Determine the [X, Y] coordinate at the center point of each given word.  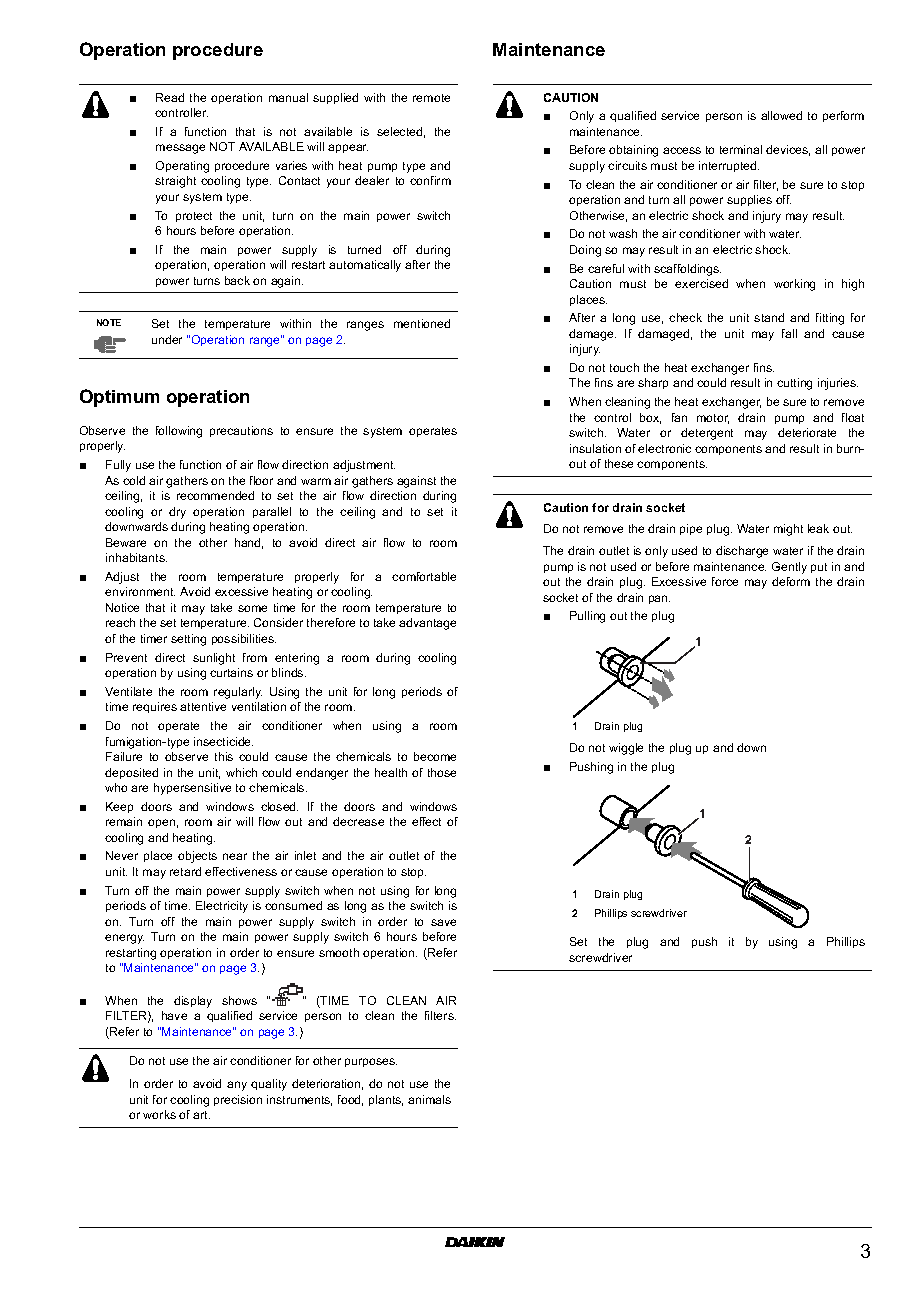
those [442, 772]
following [179, 432]
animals [429, 1099]
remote [431, 98]
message [180, 149]
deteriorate [807, 432]
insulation [595, 448]
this [224, 756]
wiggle [626, 749]
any [237, 1086]
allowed [781, 115]
